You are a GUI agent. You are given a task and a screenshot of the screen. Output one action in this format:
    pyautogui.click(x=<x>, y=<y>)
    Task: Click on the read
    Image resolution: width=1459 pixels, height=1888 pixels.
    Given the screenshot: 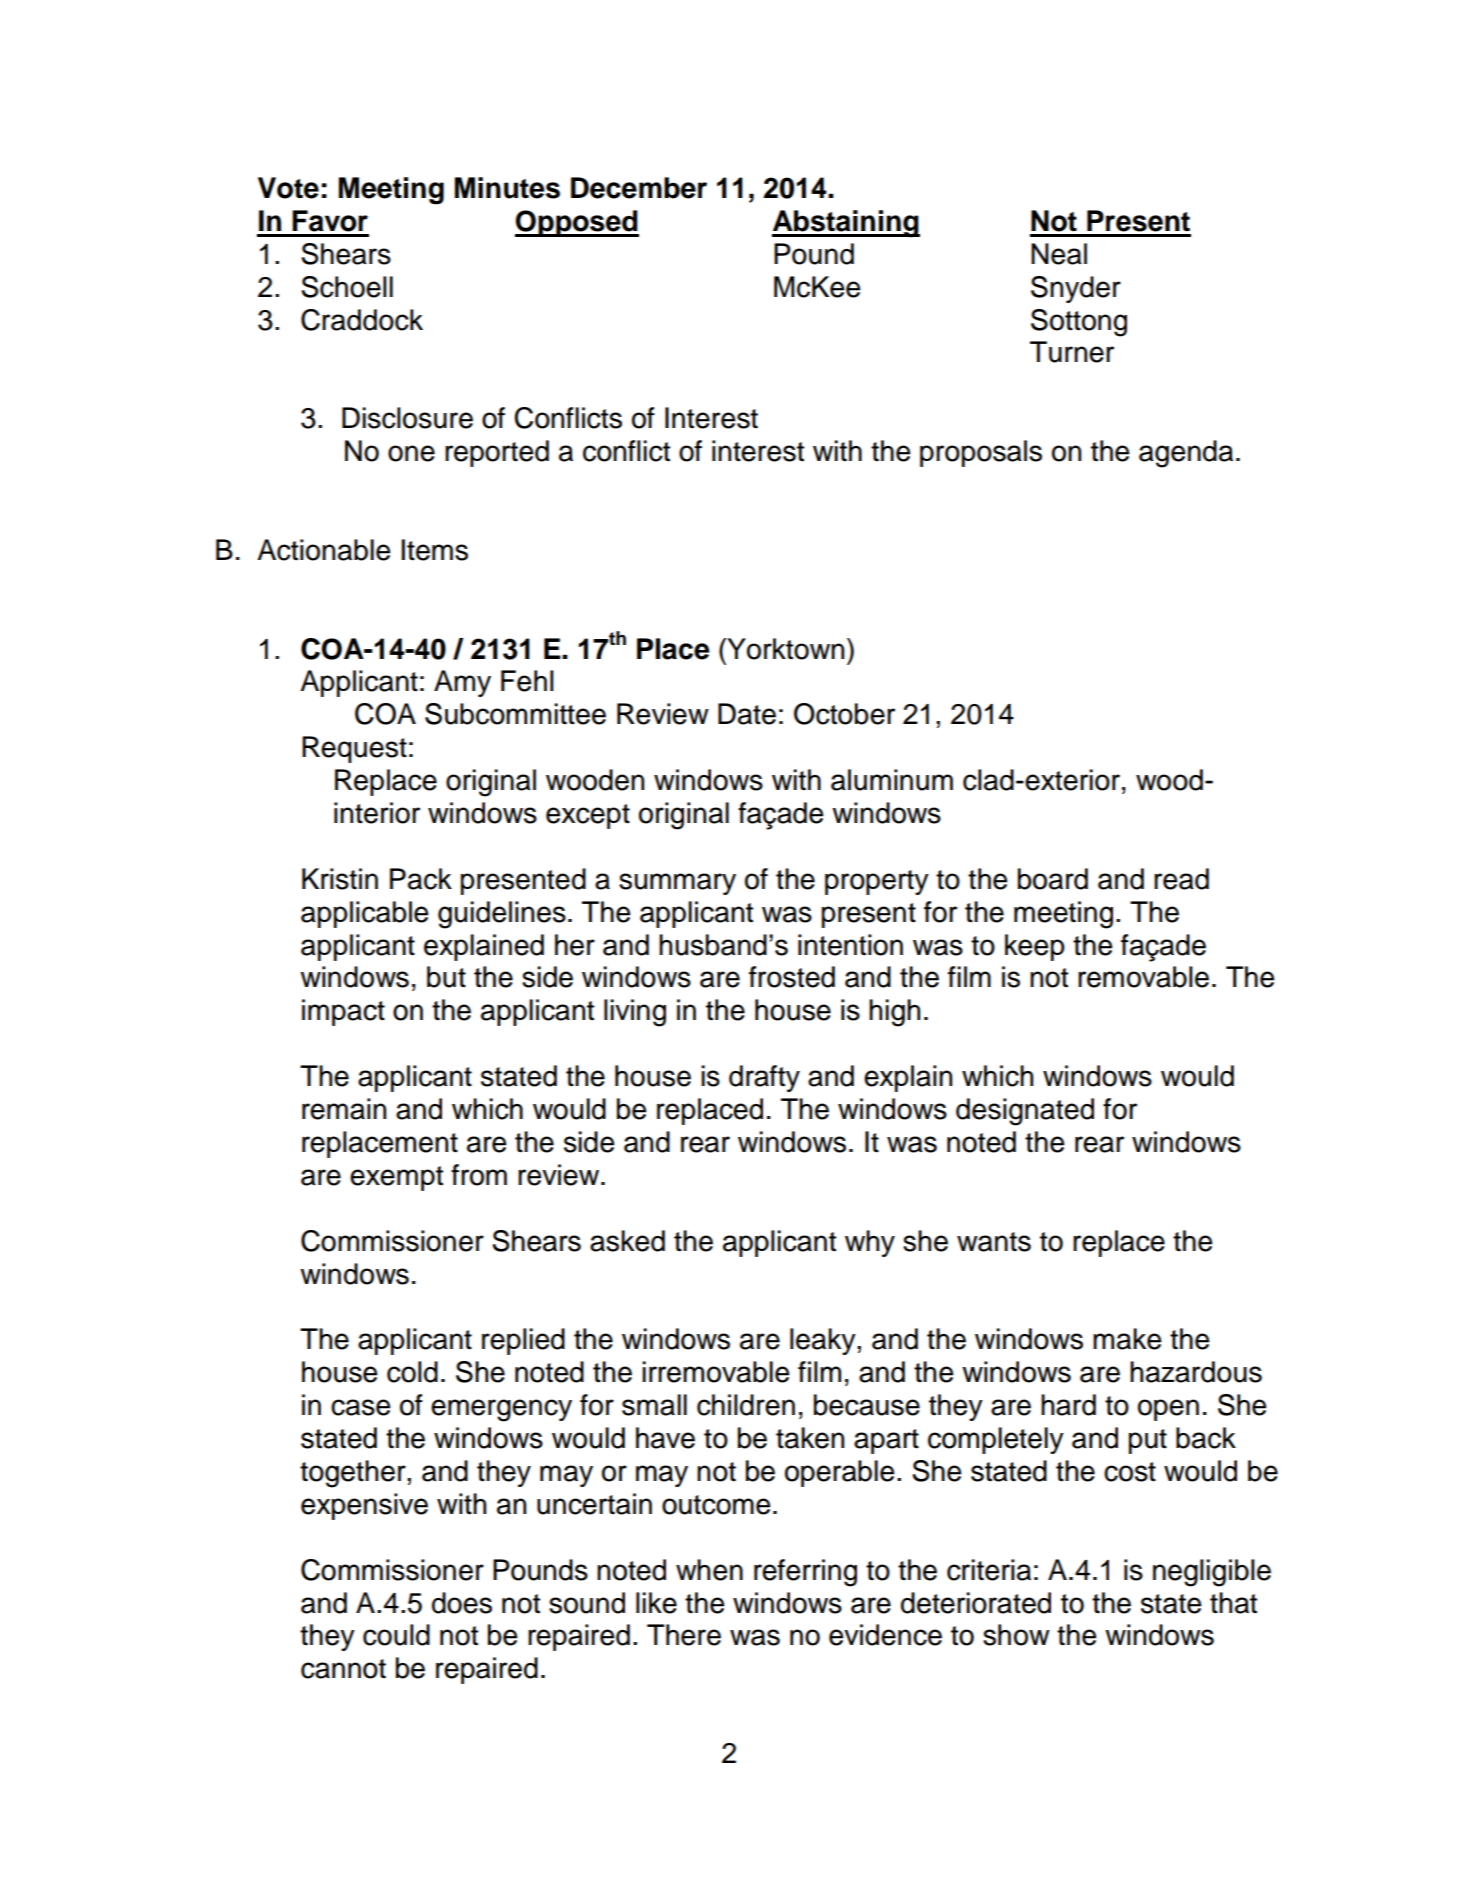 What is the action you would take?
    pyautogui.click(x=1181, y=879)
